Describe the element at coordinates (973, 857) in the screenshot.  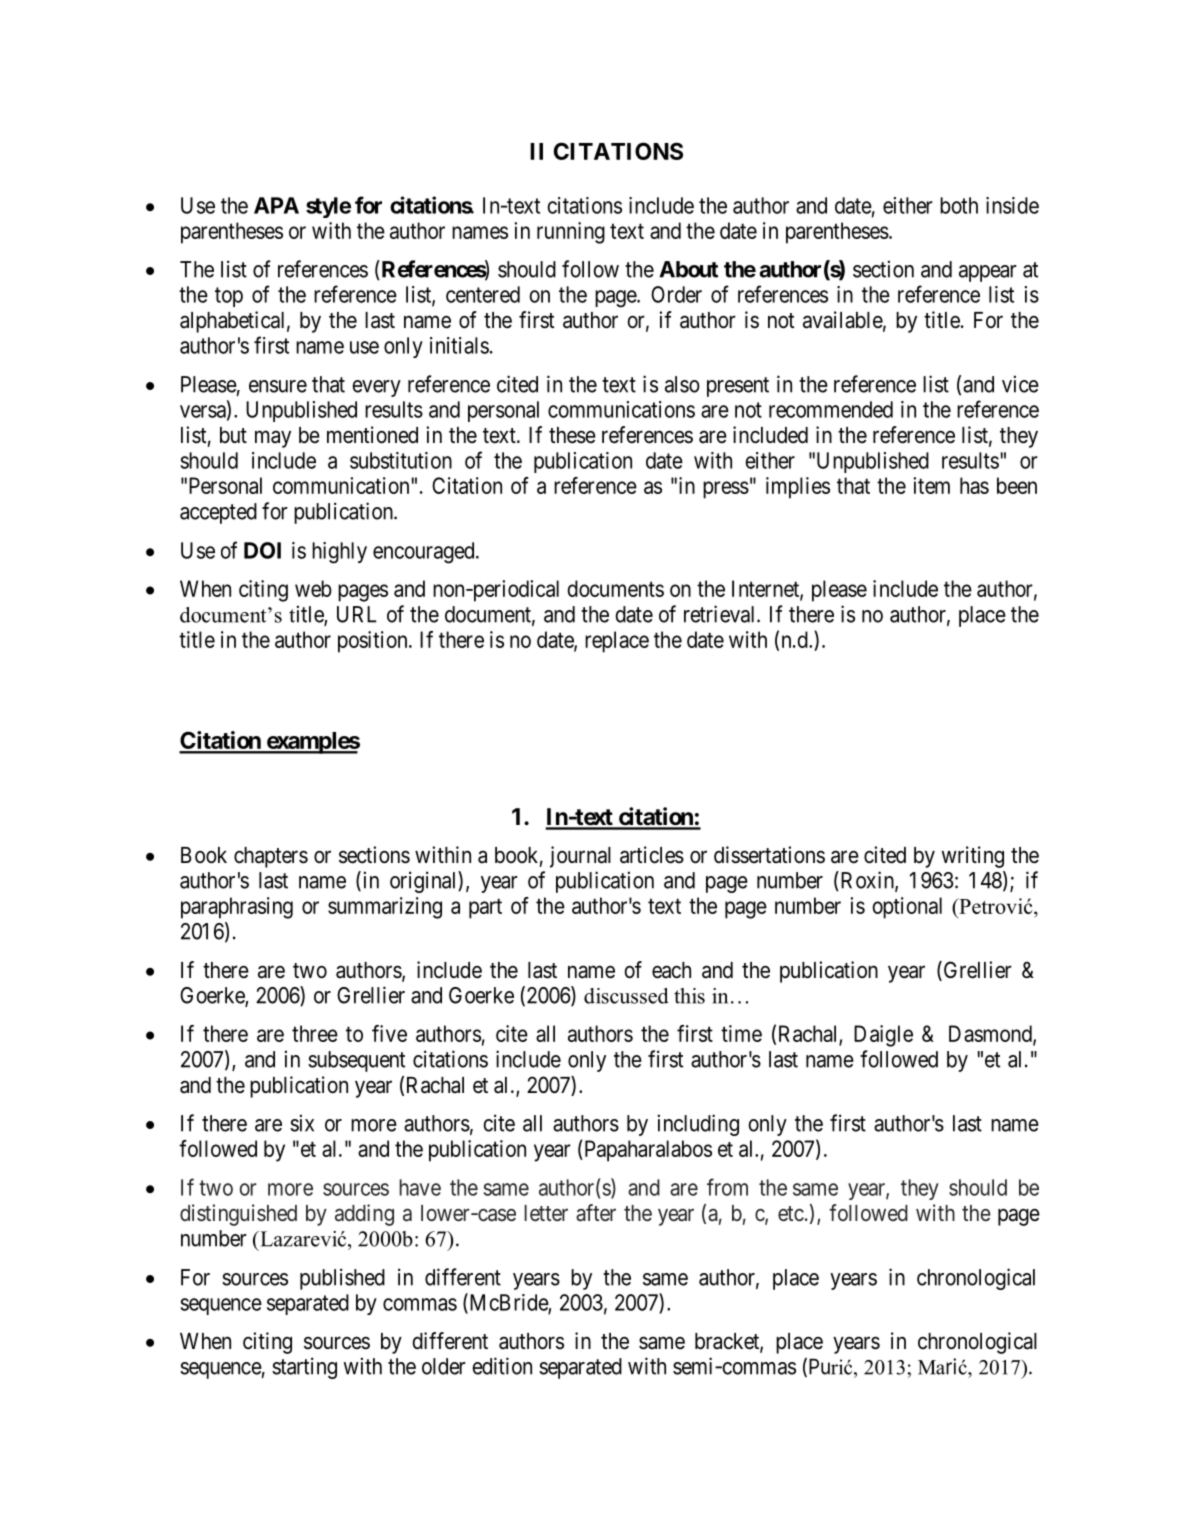
I see `writing` at that location.
